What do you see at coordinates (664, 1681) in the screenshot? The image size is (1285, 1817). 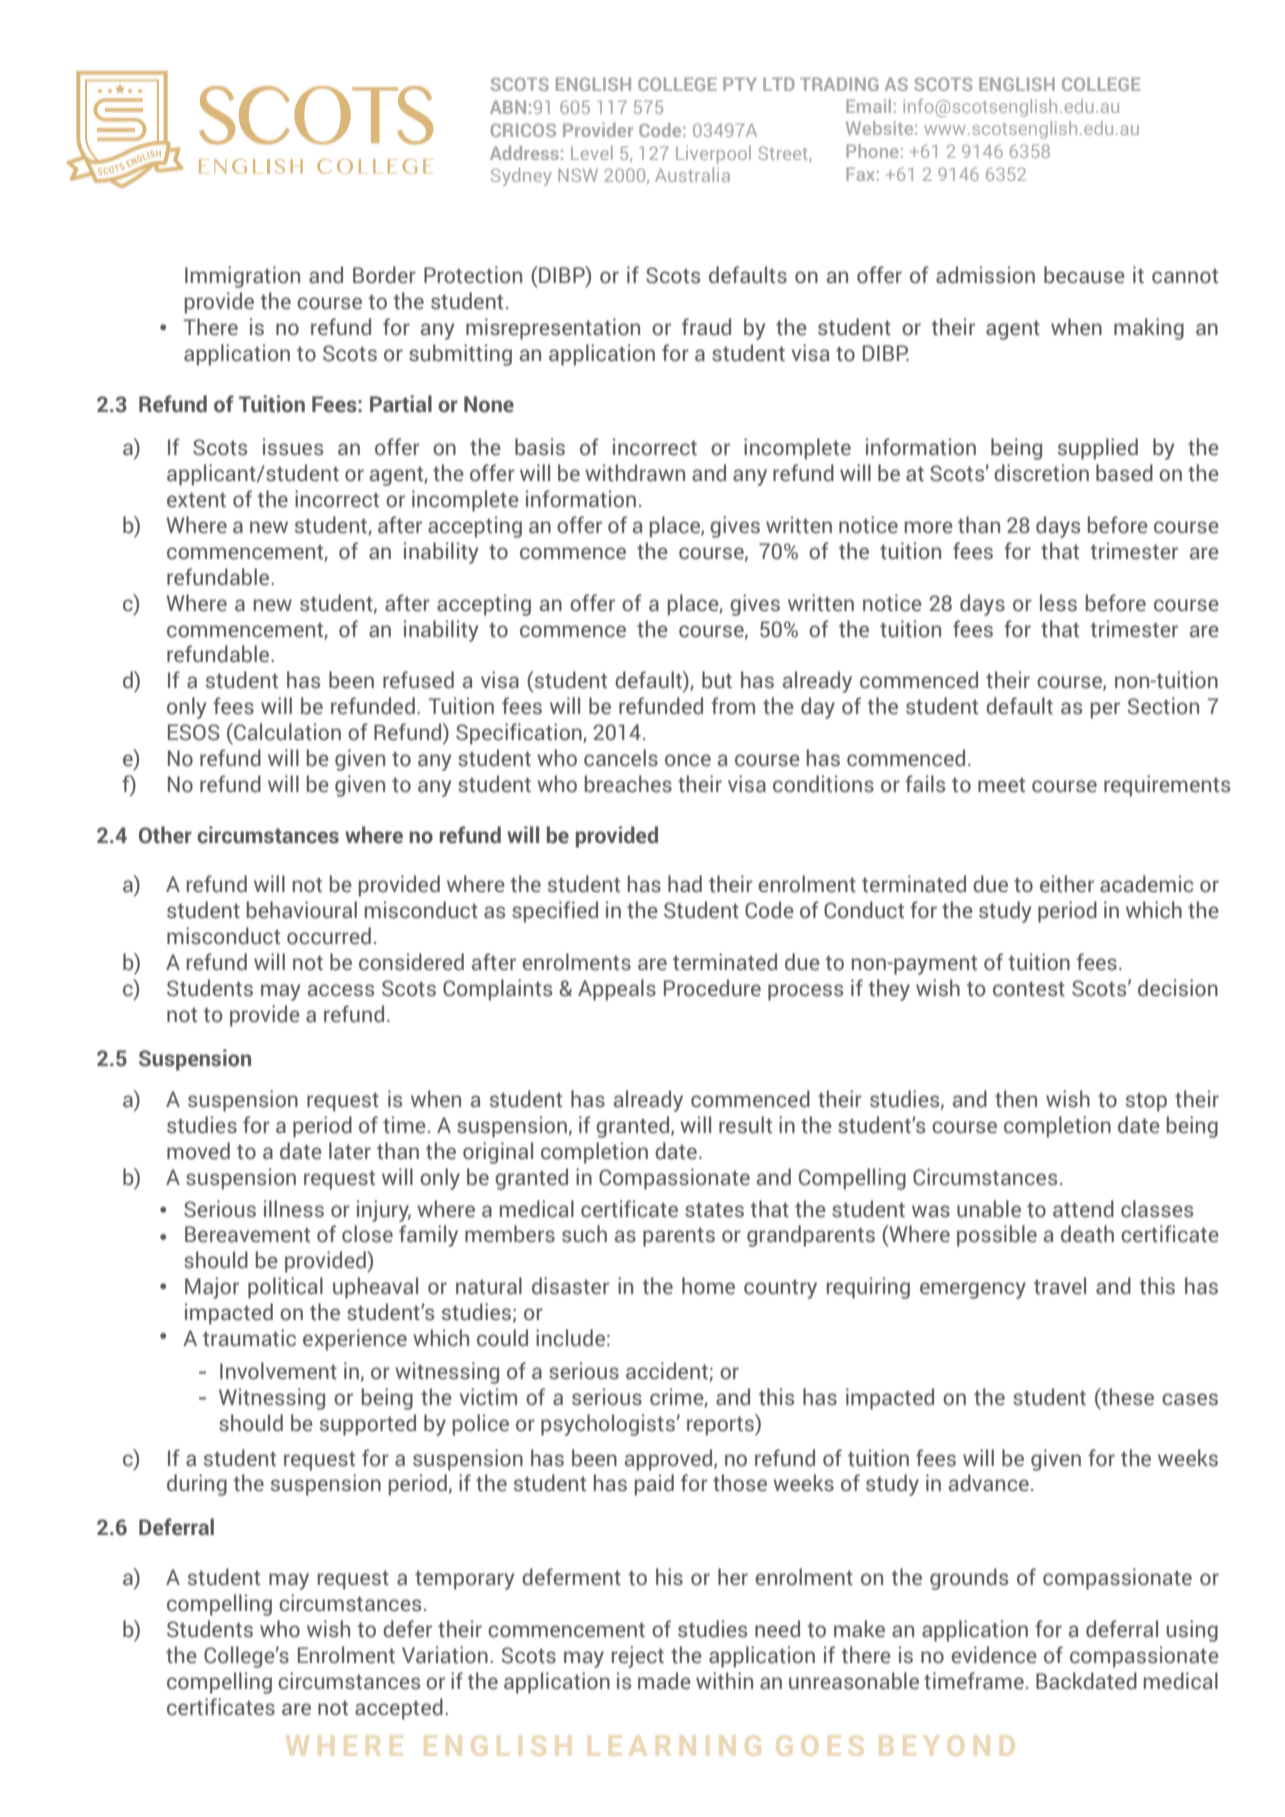 I see `made` at bounding box center [664, 1681].
